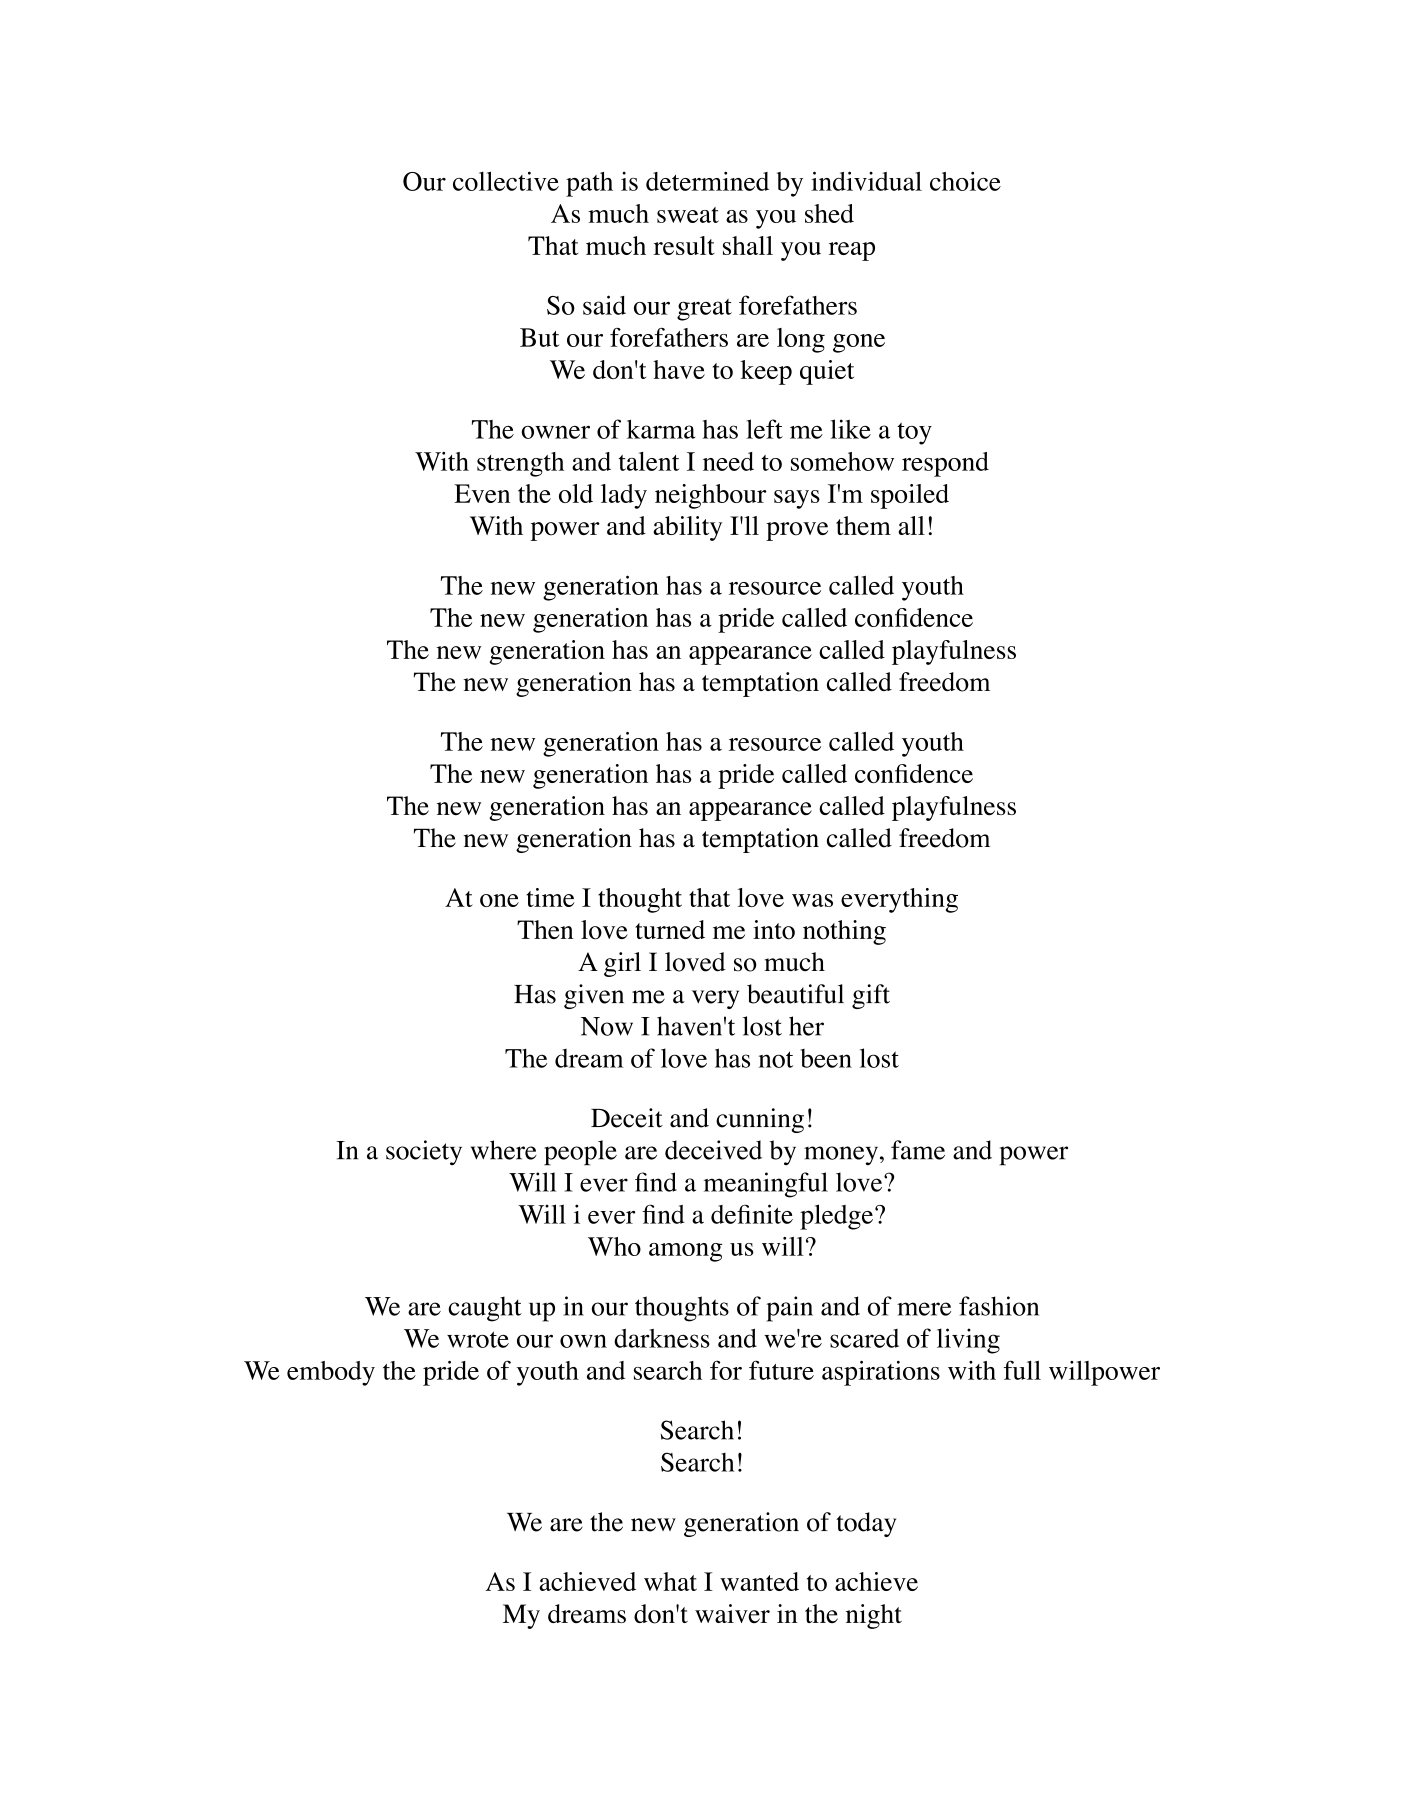  Describe the element at coordinates (945, 464) in the screenshot. I see `respond` at that location.
